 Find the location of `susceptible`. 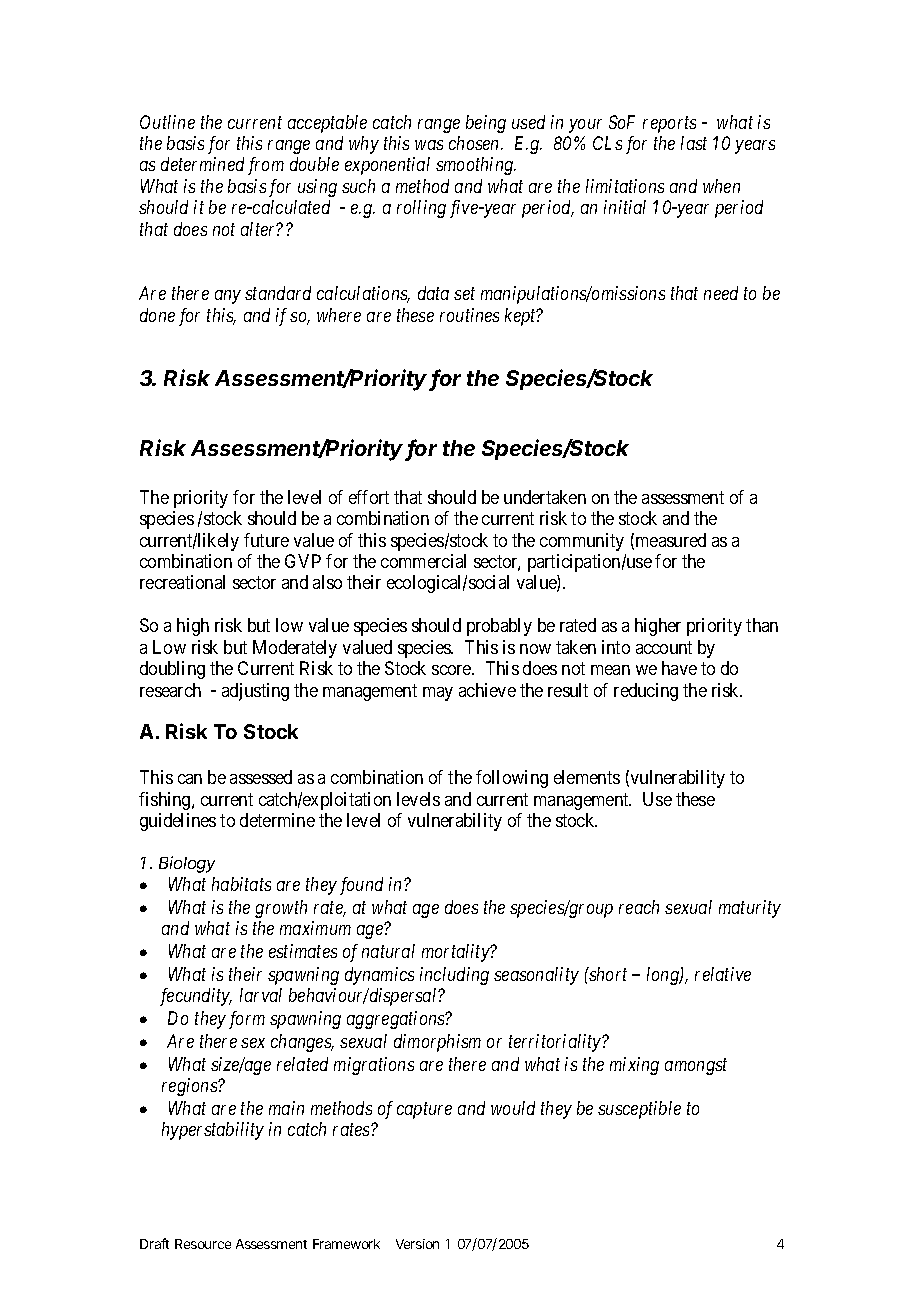

susceptible is located at coordinates (639, 1110).
